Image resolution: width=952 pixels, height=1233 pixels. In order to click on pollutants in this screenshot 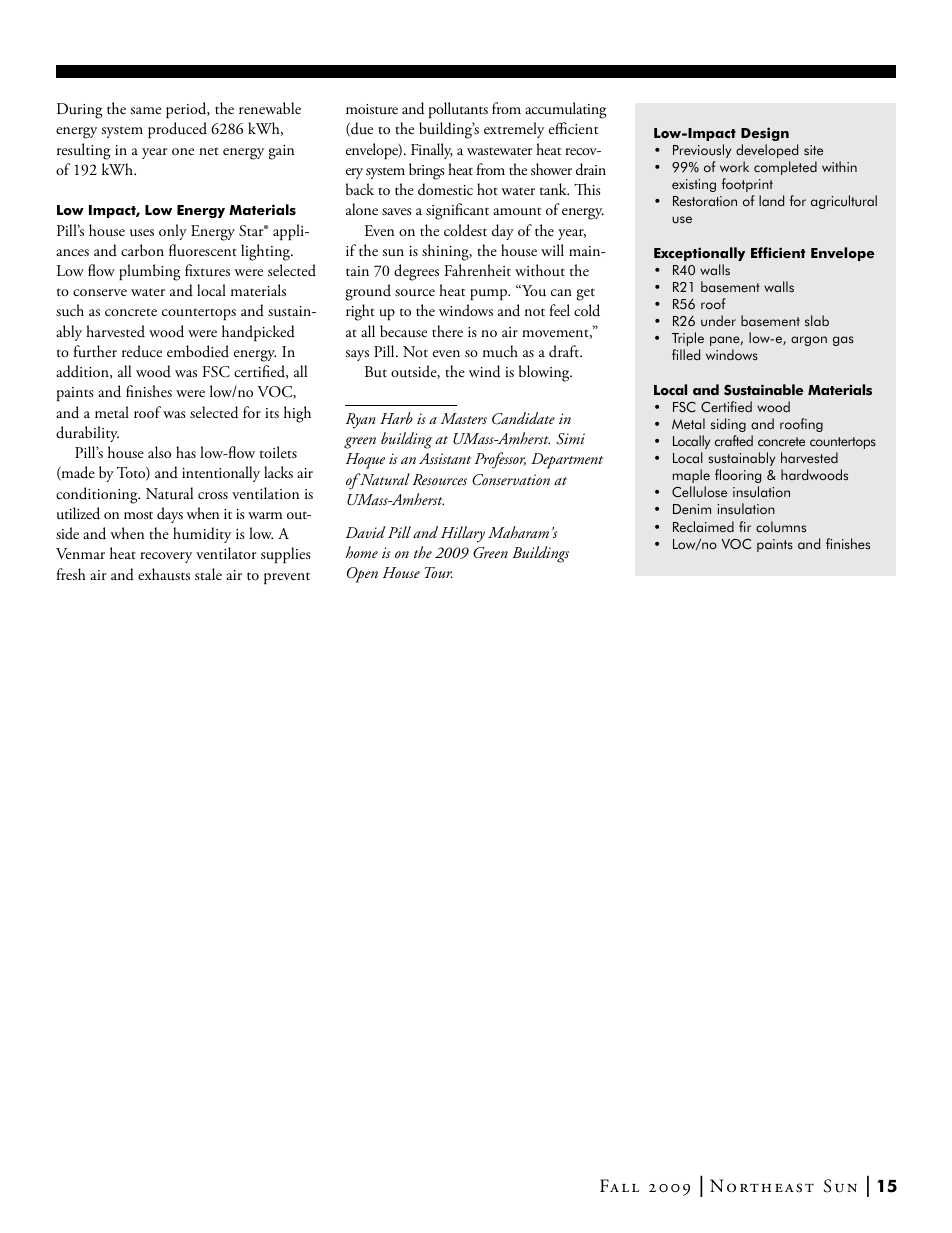, I will do `click(458, 110)`.
